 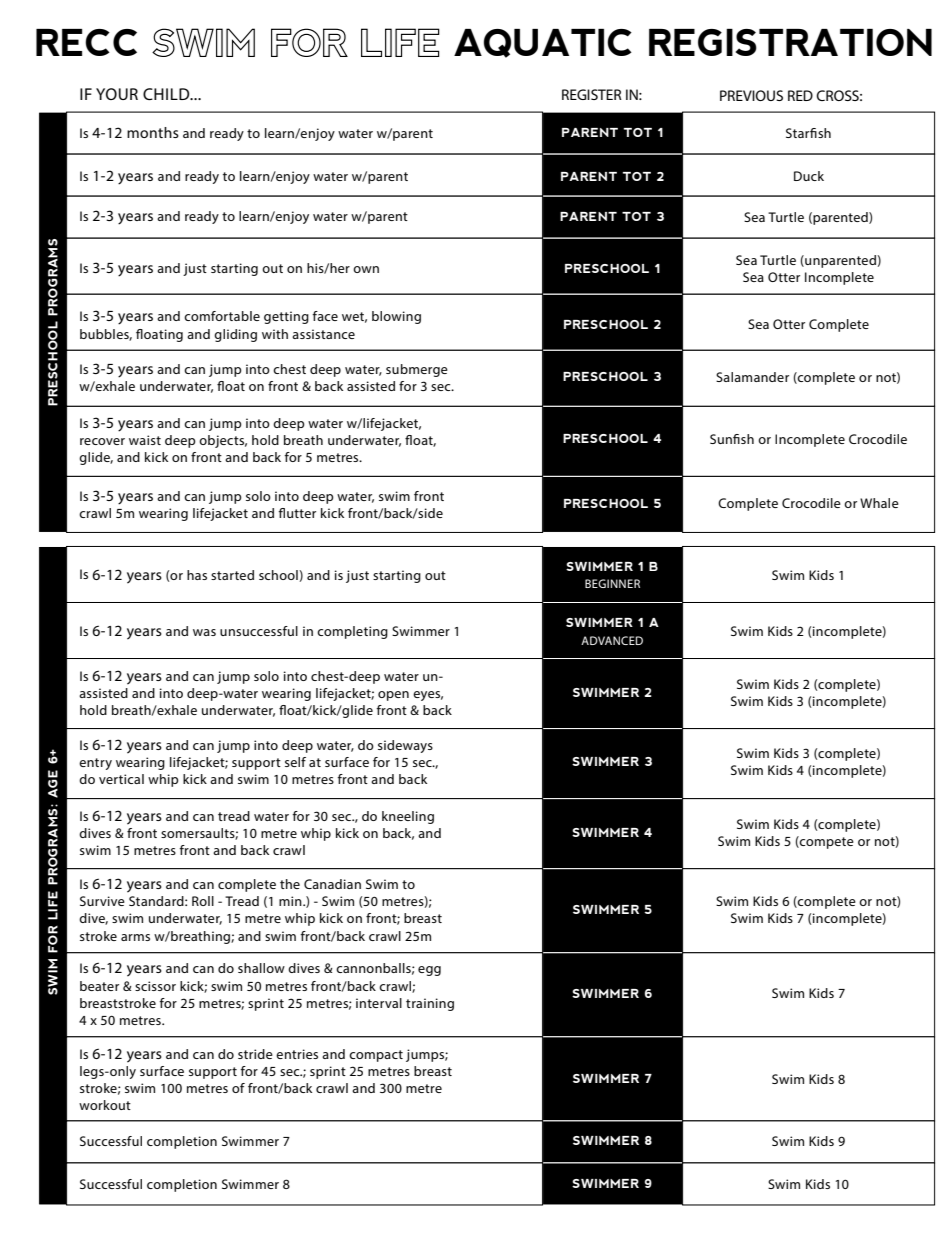 What do you see at coordinates (543, 43) in the document?
I see `AQUATIC` at bounding box center [543, 43].
